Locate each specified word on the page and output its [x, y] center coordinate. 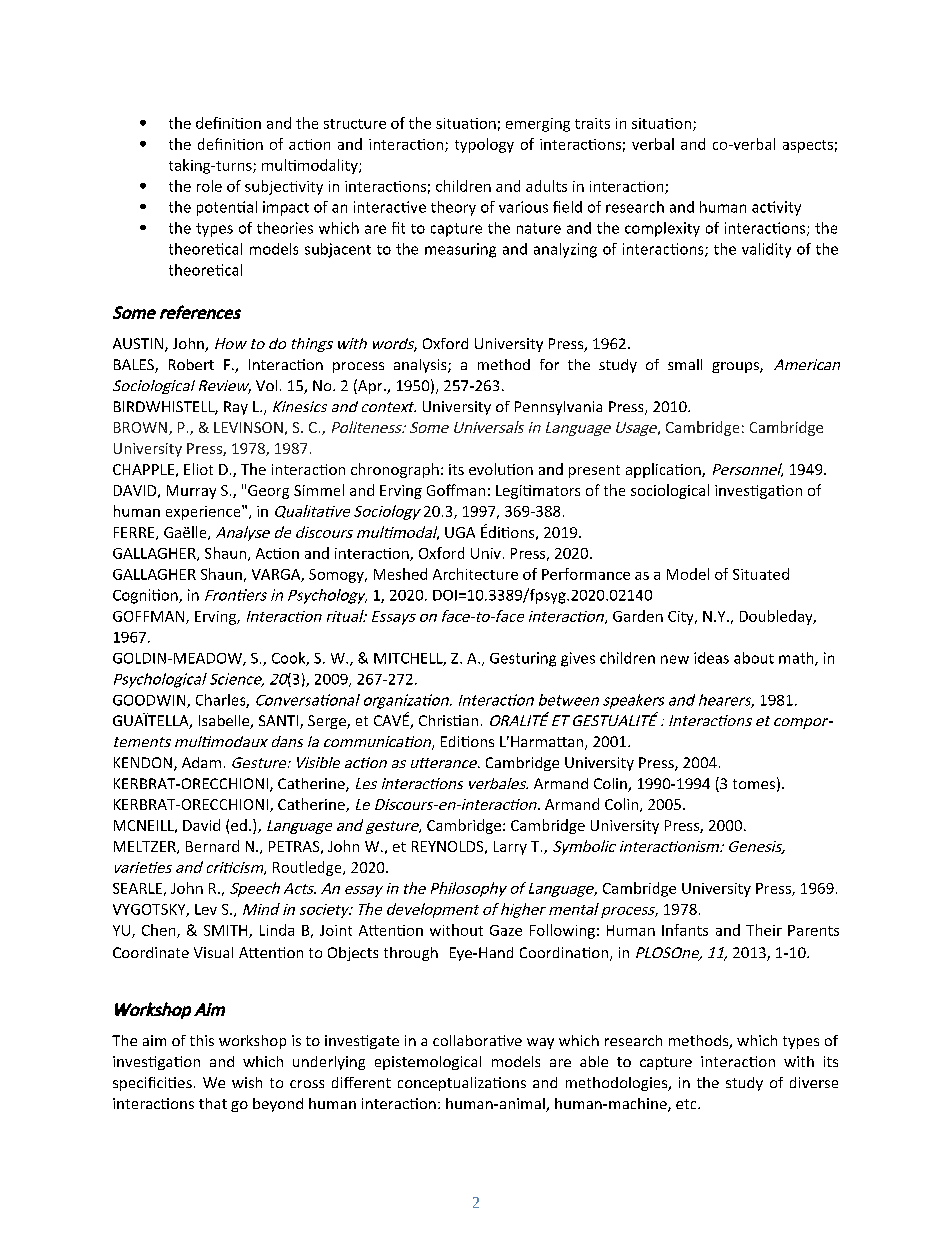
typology [484, 145]
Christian [448, 720]
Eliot [198, 469]
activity [776, 208]
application [664, 470]
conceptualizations [462, 1084]
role [209, 186]
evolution [501, 469]
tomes [754, 784]
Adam [201, 762]
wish [247, 1082]
